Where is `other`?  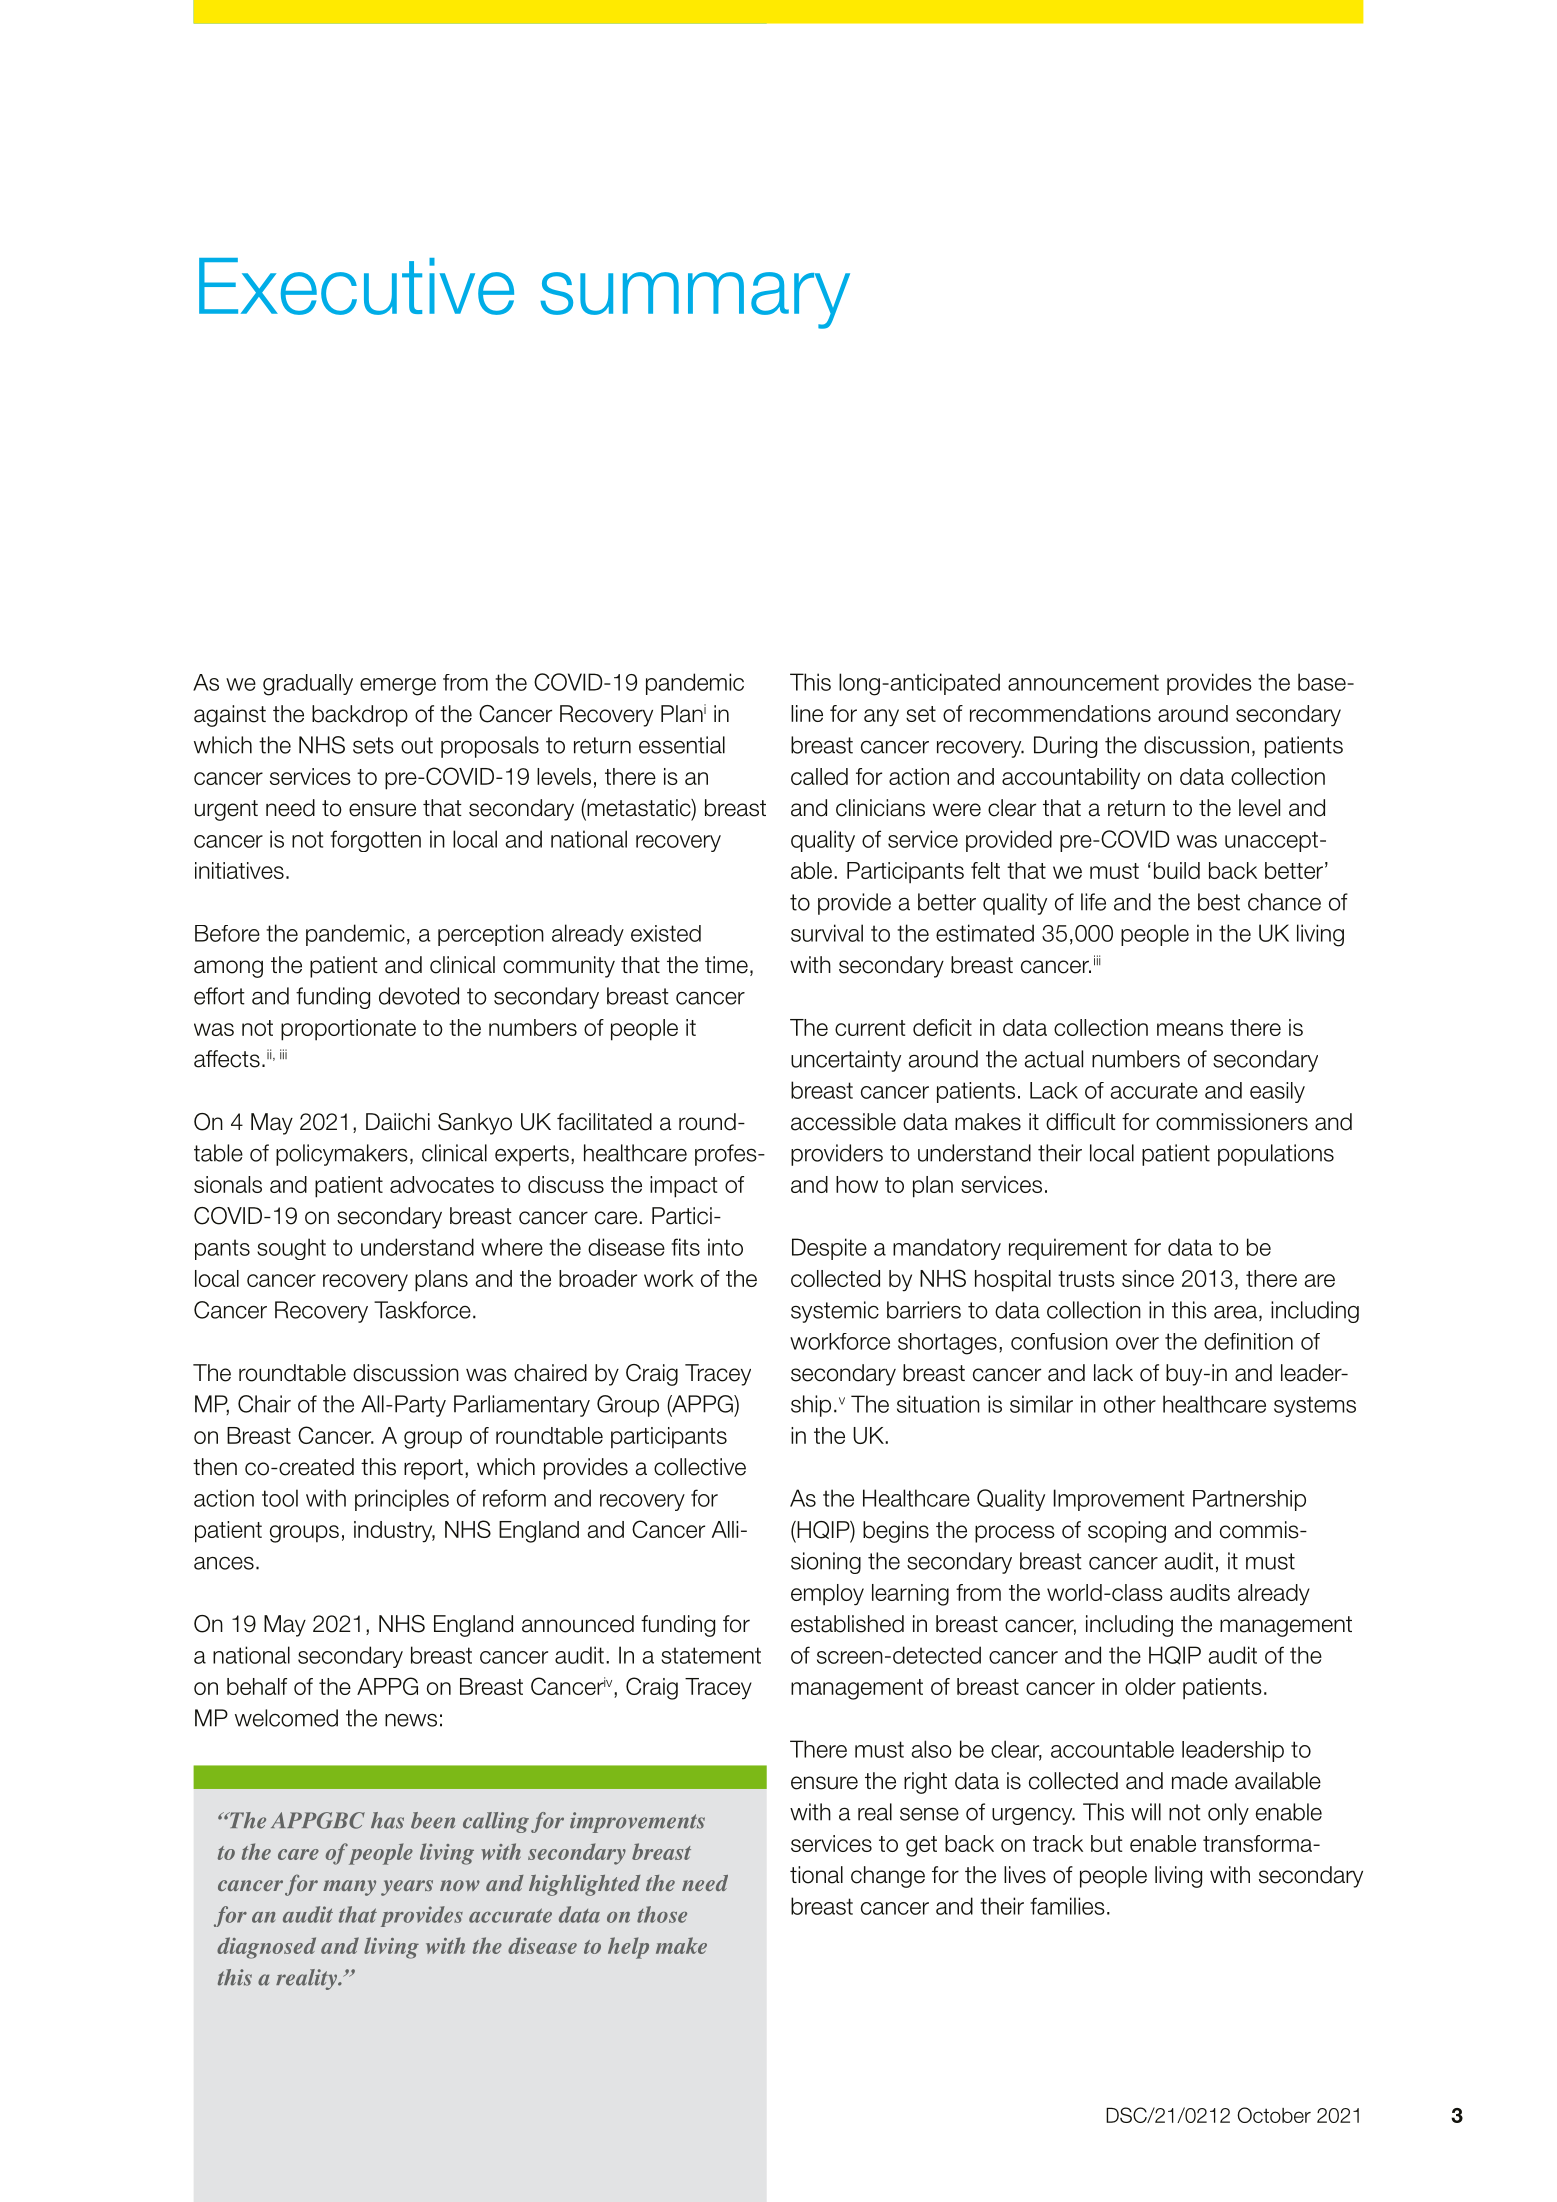
other is located at coordinates (1130, 1404).
